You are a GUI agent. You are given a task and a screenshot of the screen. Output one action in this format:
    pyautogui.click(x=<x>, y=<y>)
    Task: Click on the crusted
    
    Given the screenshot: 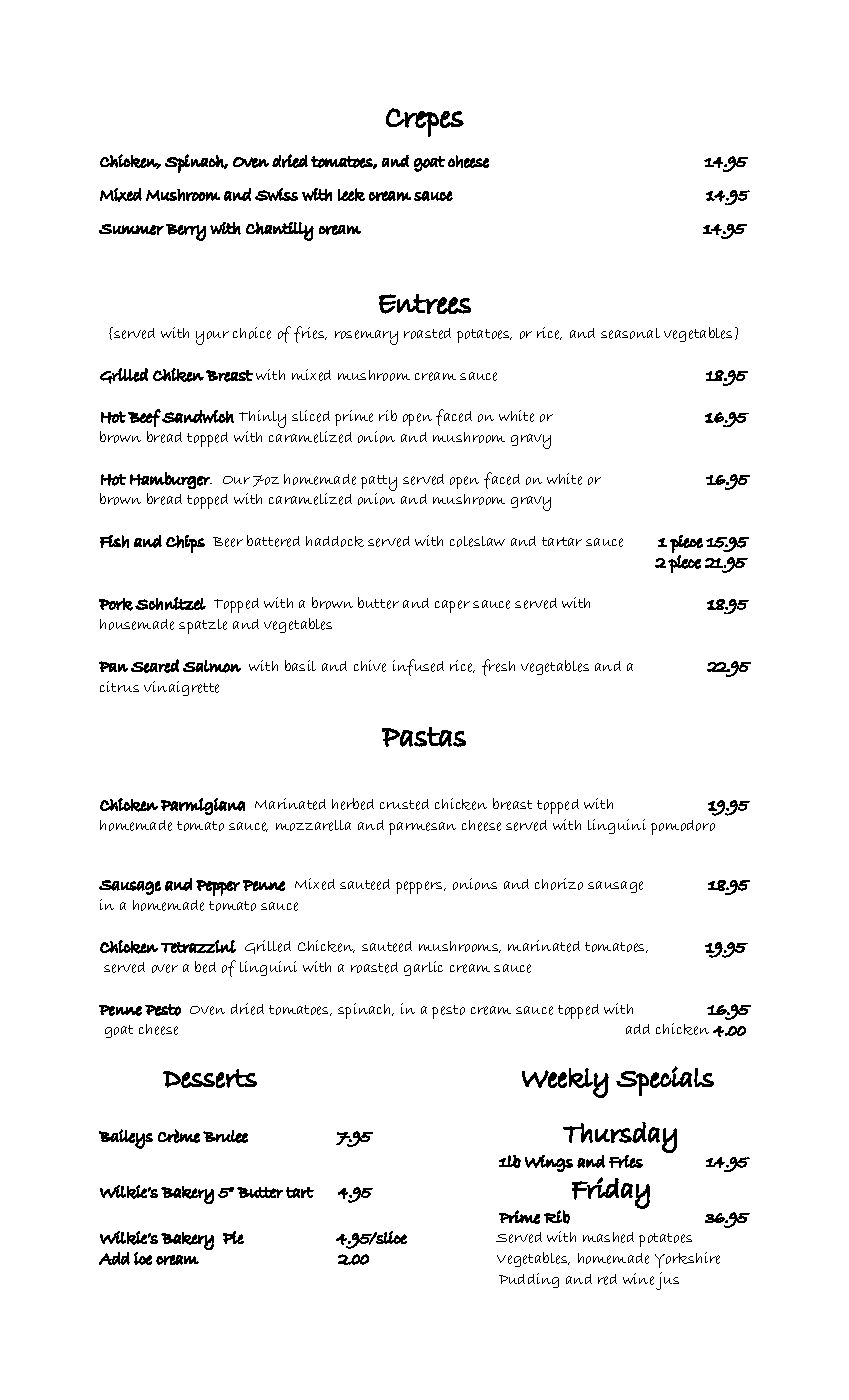 What is the action you would take?
    pyautogui.click(x=404, y=804)
